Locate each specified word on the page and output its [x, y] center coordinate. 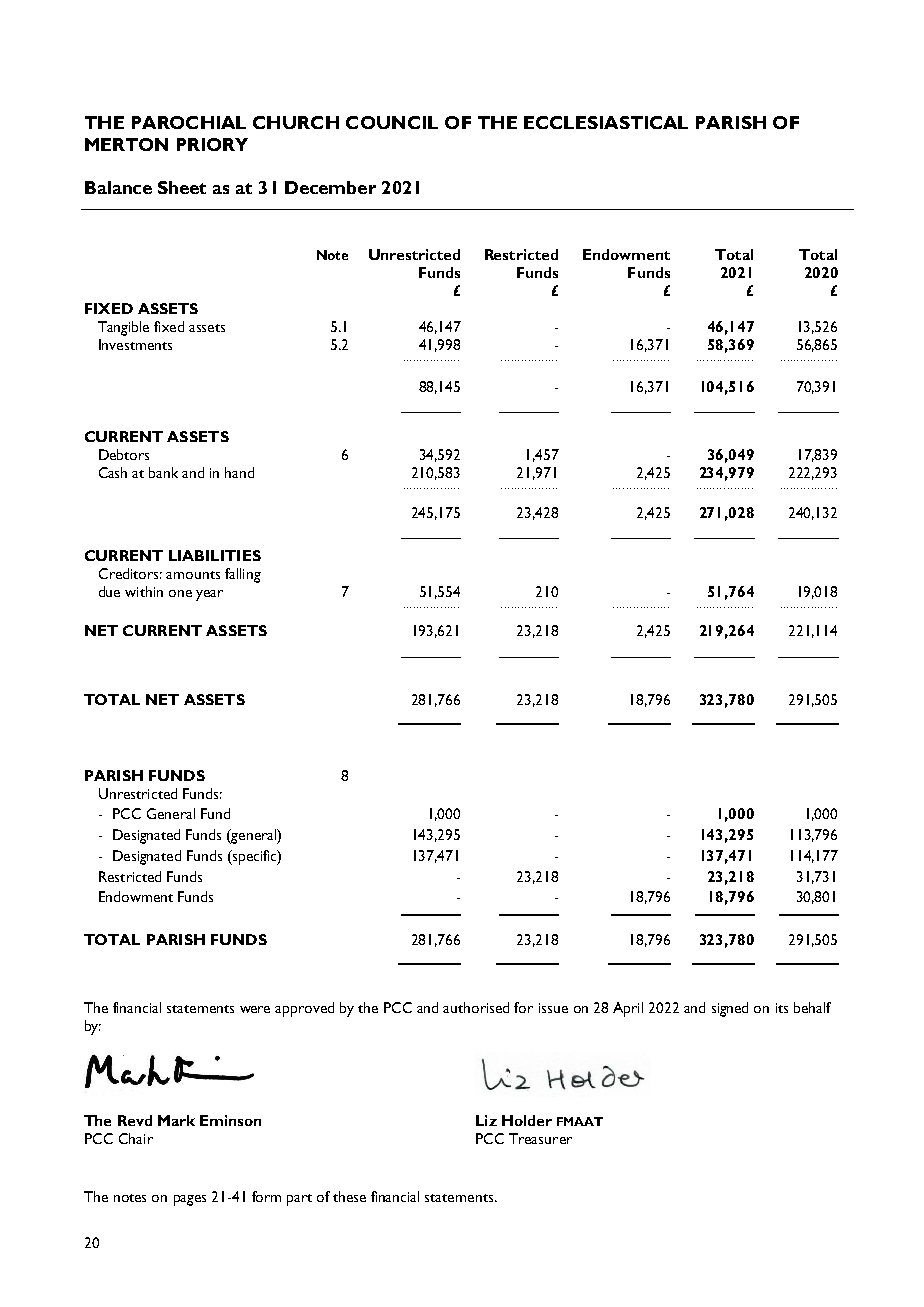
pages [190, 1200]
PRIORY [212, 144]
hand [239, 472]
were [255, 1009]
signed [730, 1009]
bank [163, 472]
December [330, 187]
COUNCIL [392, 122]
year [209, 595]
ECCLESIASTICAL [606, 122]
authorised [476, 1007]
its [782, 1008]
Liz [486, 1120]
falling [243, 575]
